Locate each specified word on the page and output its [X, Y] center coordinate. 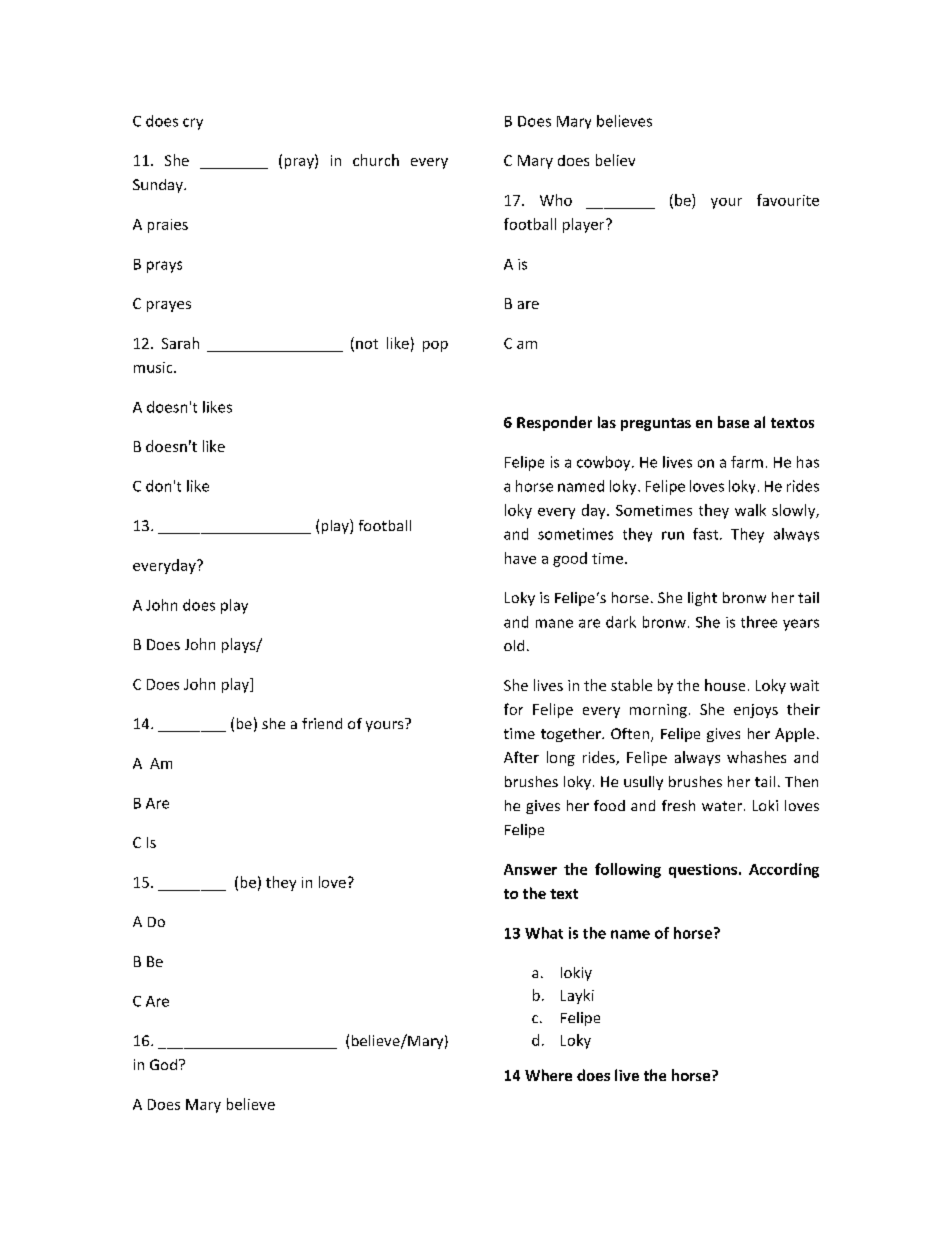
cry [193, 124]
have [520, 558]
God [163, 1064]
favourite [788, 200]
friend [322, 723]
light [702, 599]
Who [556, 200]
